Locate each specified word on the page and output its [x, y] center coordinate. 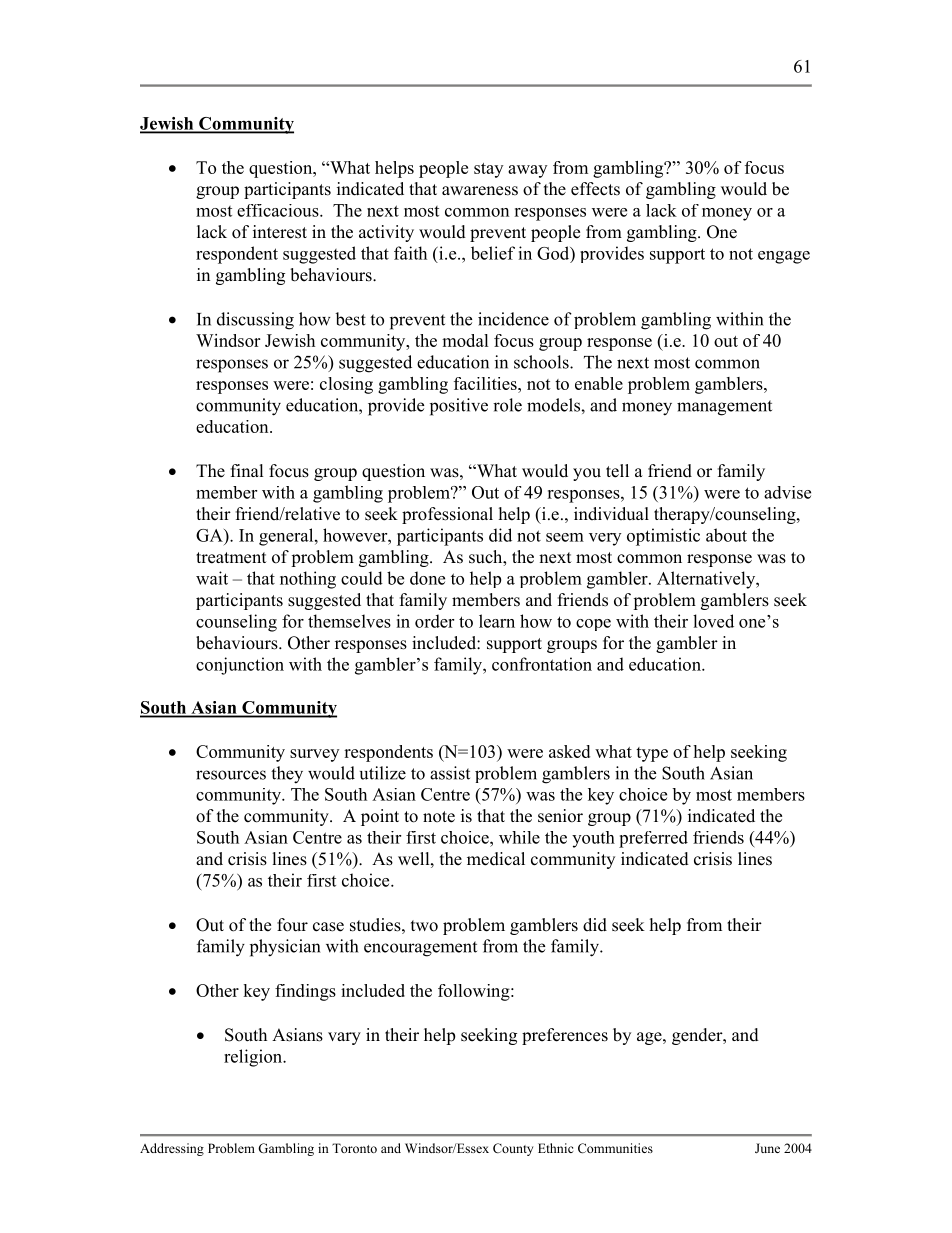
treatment [231, 558]
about [726, 535]
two [424, 926]
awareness [480, 191]
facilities [486, 383]
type [652, 754]
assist [450, 773]
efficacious [279, 210]
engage [784, 257]
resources [231, 775]
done [427, 578]
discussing [255, 321]
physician [285, 948]
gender [698, 1036]
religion [254, 1058]
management [724, 408]
